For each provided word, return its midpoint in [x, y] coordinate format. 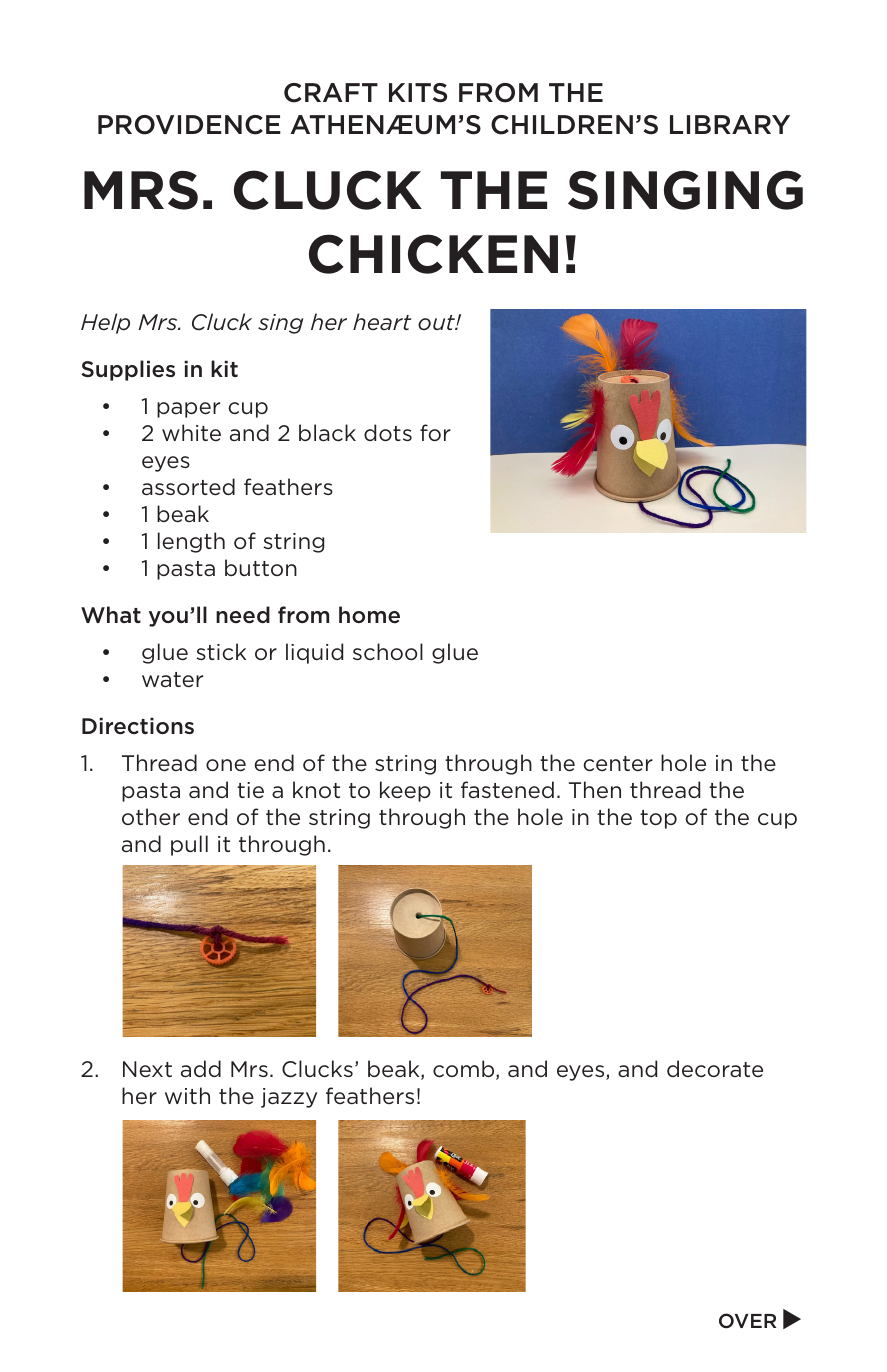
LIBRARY [730, 124]
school [388, 652]
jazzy [289, 1098]
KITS [418, 93]
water [172, 680]
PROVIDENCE [189, 125]
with [187, 1095]
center [618, 763]
